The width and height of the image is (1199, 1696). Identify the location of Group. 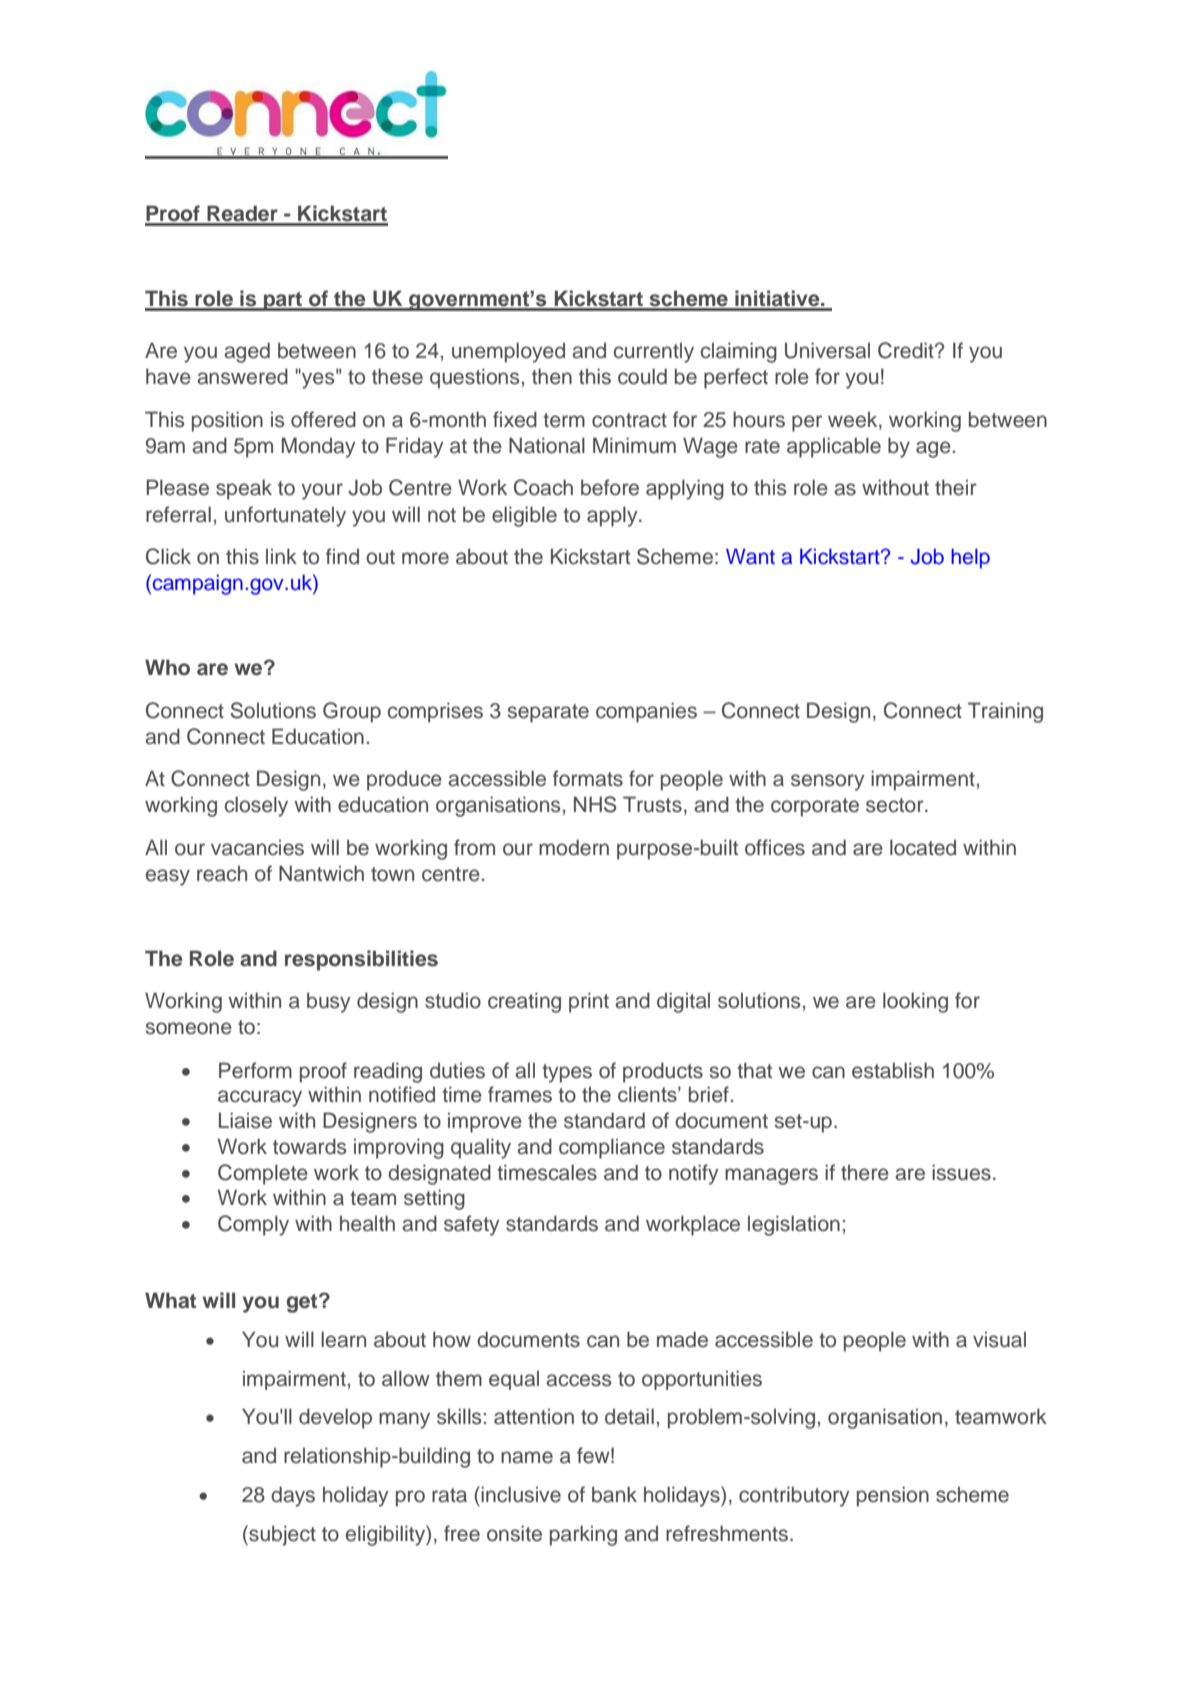
(352, 712).
